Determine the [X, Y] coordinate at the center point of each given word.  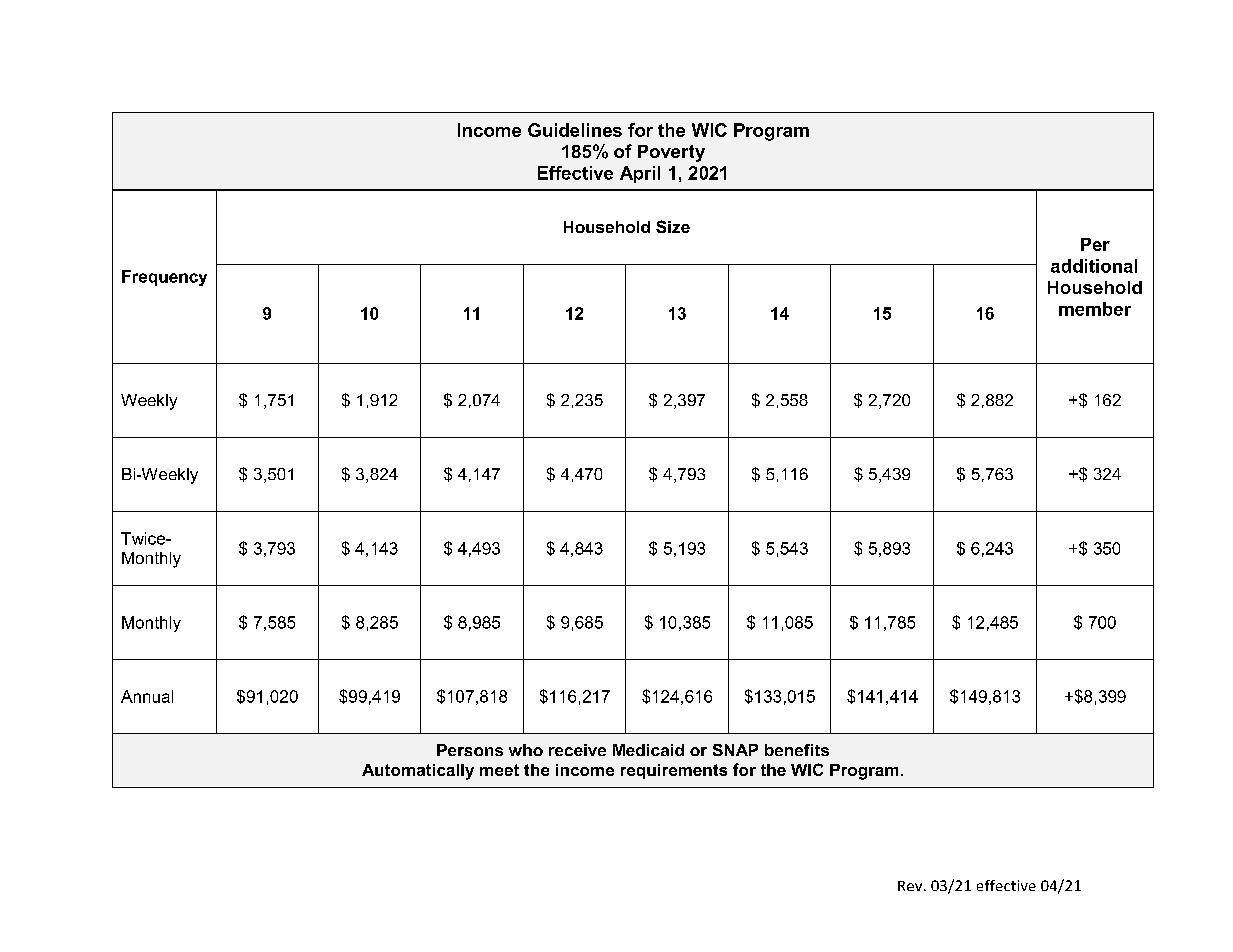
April [640, 174]
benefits [797, 750]
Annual [147, 696]
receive [577, 750]
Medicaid [648, 750]
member [1095, 309]
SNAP [735, 750]
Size [673, 226]
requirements [674, 771]
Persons [470, 750]
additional [1094, 266]
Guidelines [575, 130]
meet [499, 770]
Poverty [671, 153]
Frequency [164, 278]
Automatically [418, 772]
